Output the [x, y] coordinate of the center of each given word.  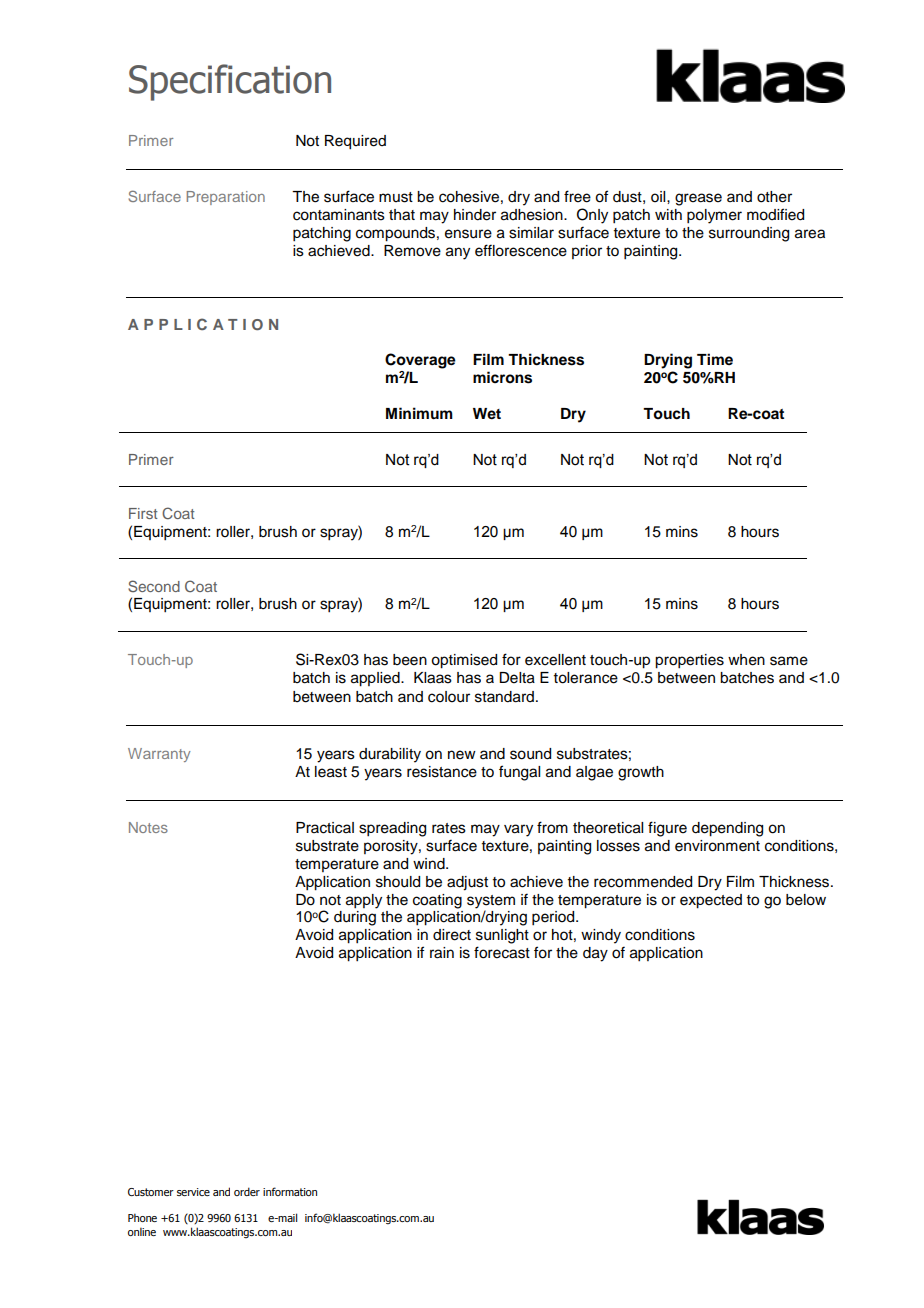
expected [711, 901]
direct [452, 935]
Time [715, 359]
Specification [230, 82]
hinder [475, 215]
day [595, 954]
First [143, 513]
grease [698, 199]
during [355, 918]
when [746, 660]
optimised [464, 661]
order [247, 1191]
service [193, 1192]
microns [502, 377]
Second [154, 586]
